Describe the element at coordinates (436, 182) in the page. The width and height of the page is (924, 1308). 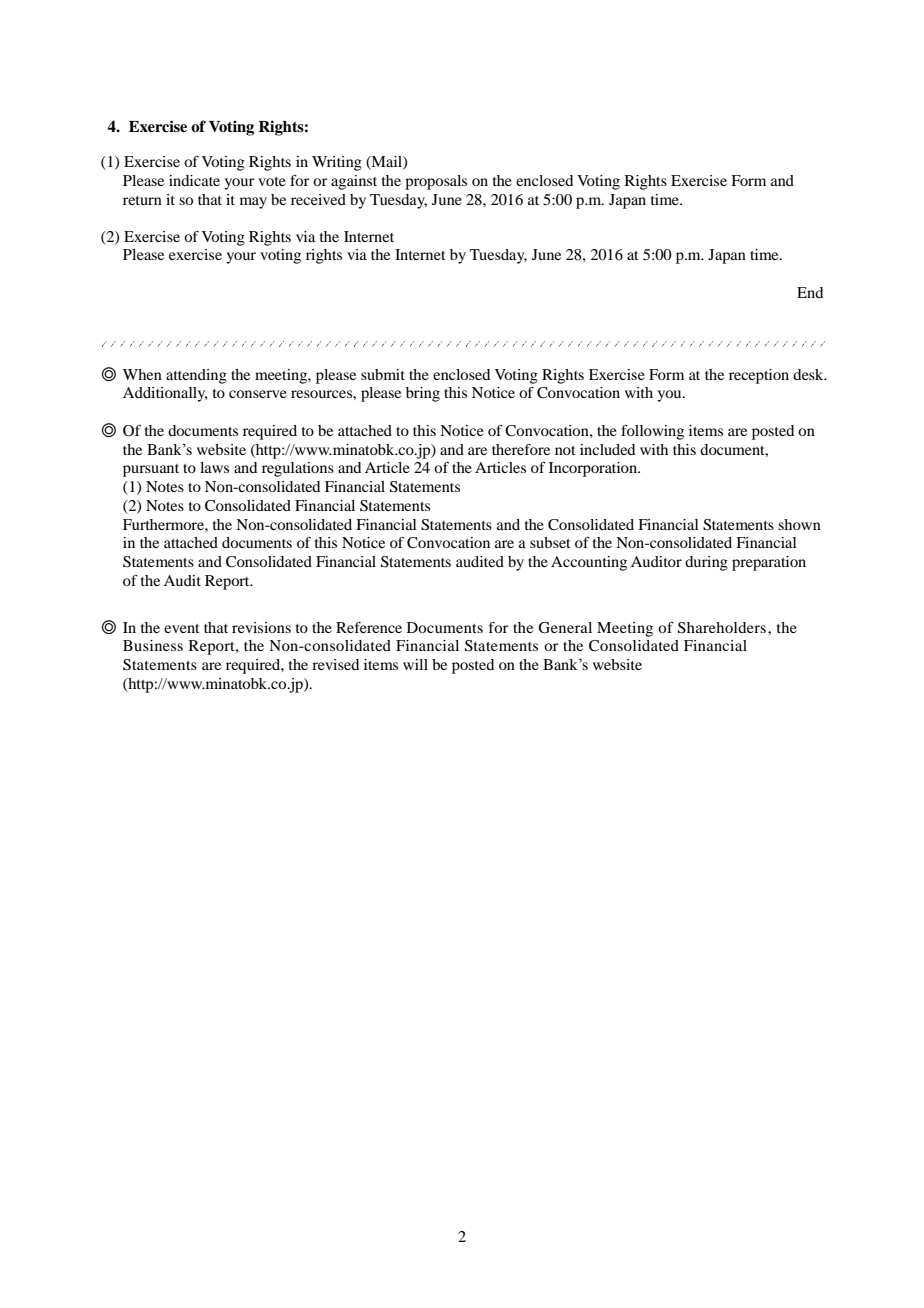
I see `proposals` at that location.
